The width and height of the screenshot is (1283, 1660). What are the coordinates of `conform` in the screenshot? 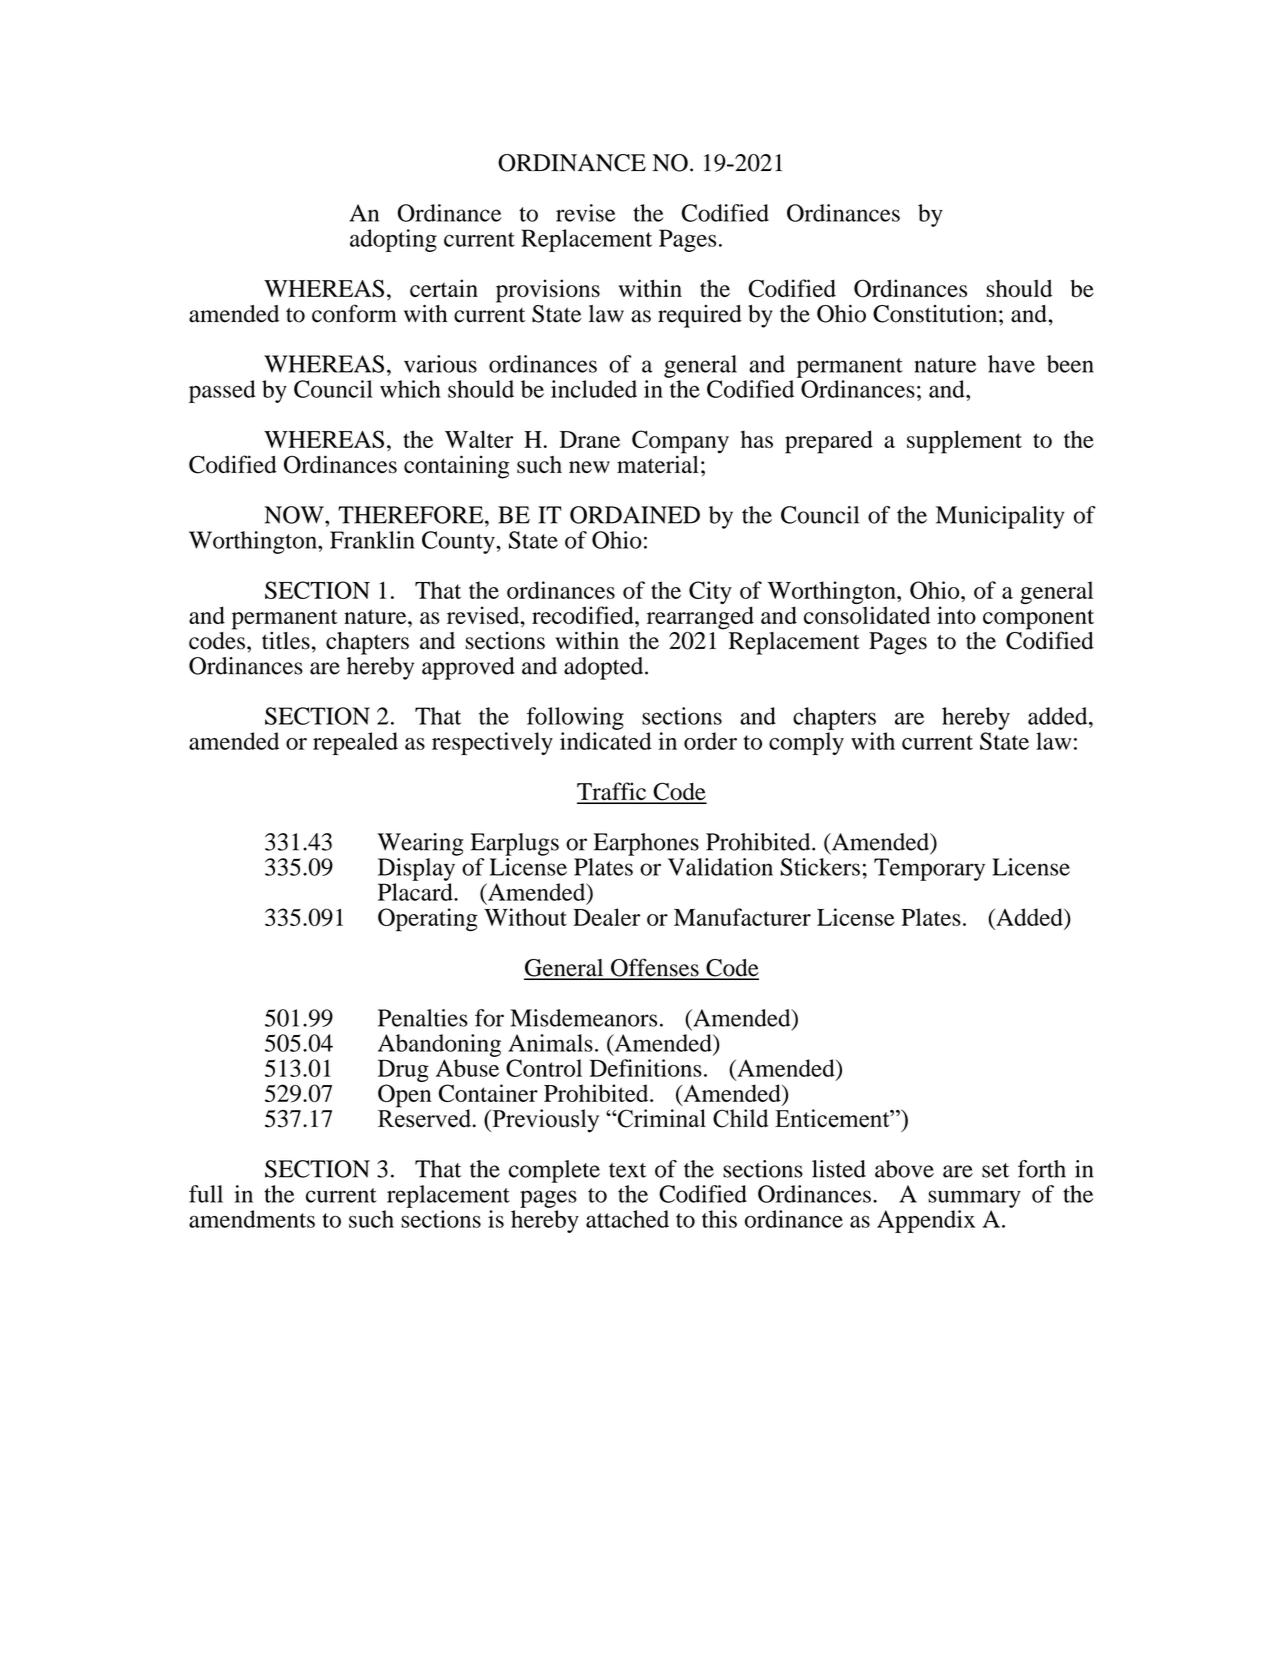 It's located at (354, 313).
